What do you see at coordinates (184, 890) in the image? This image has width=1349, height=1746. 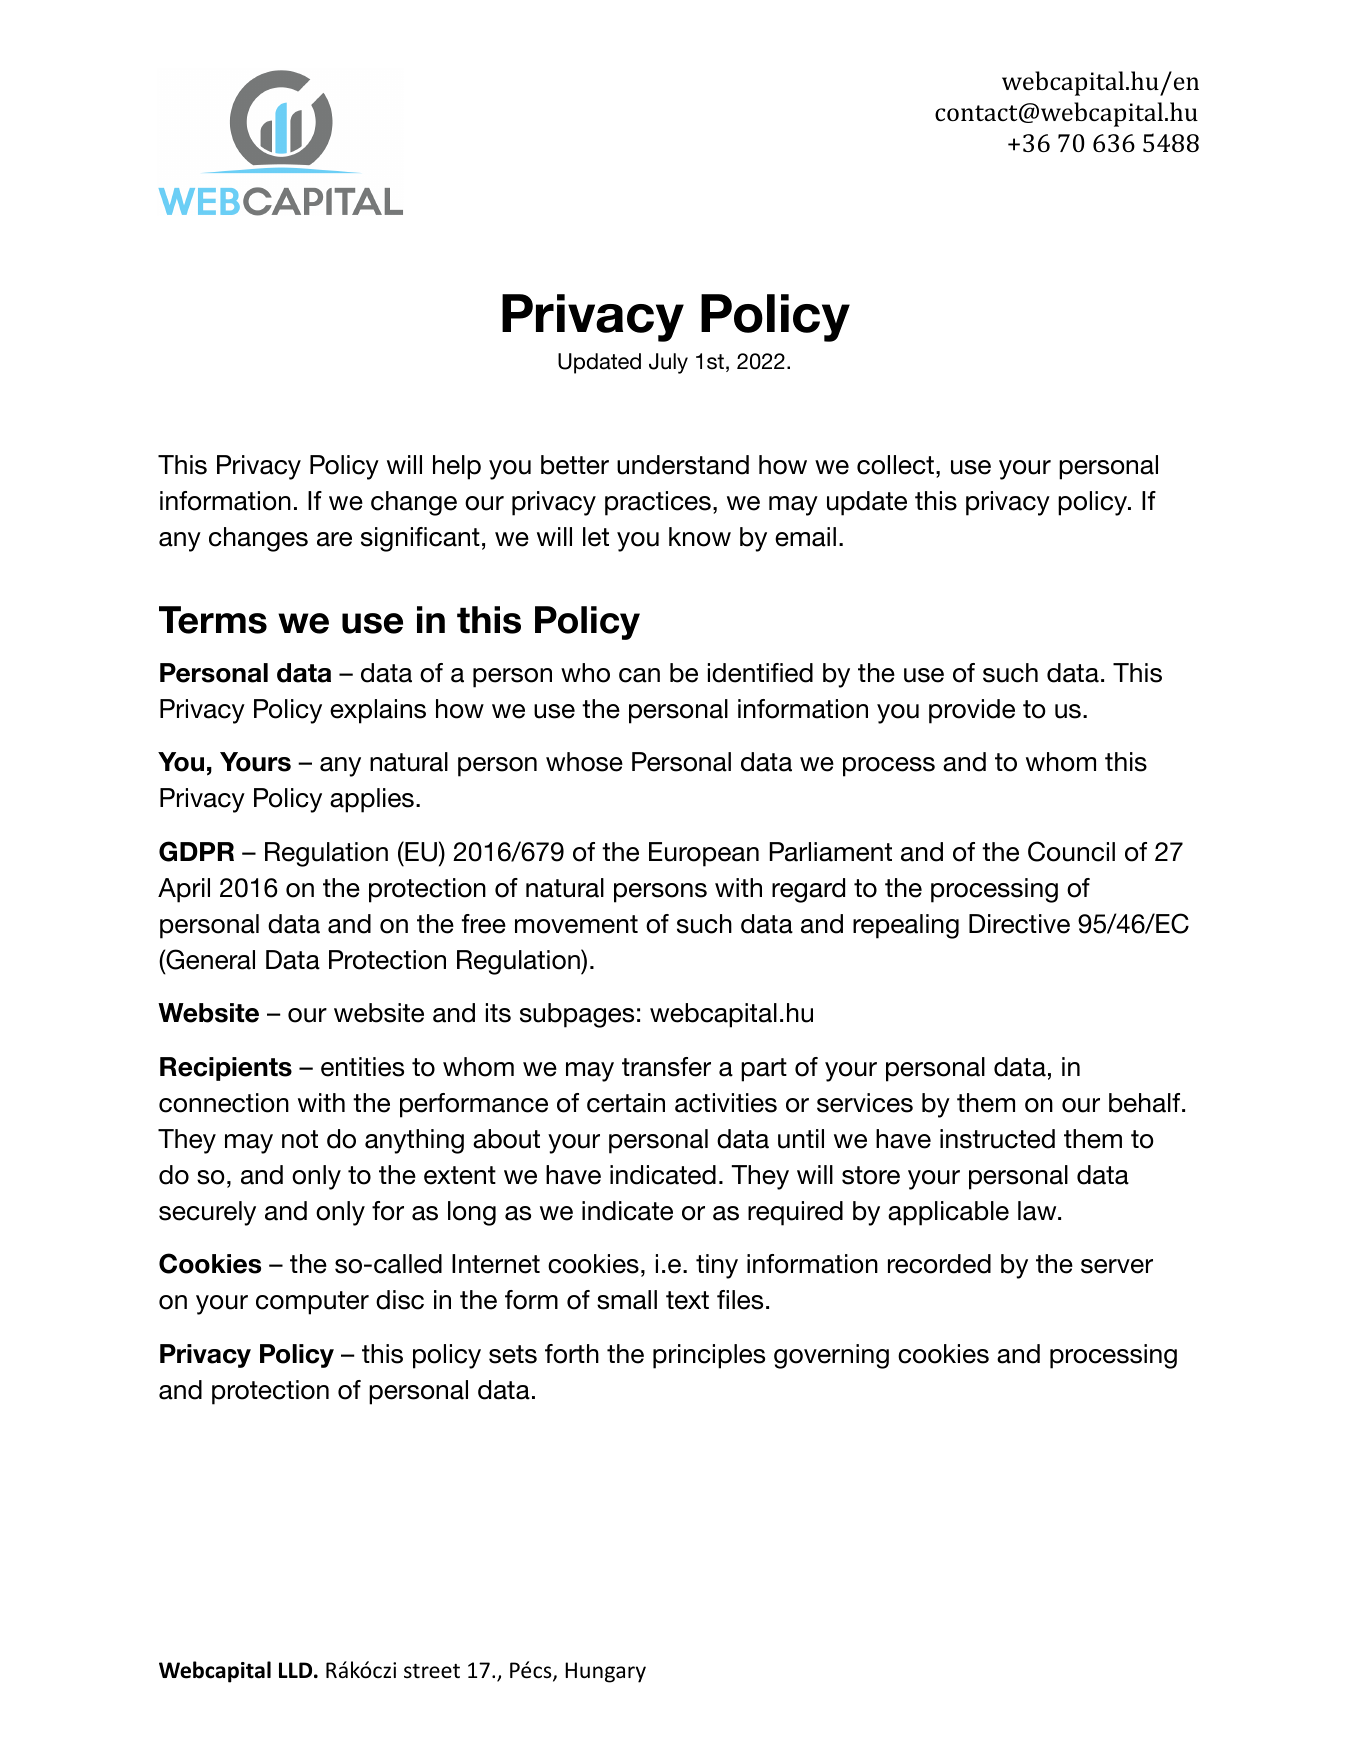 I see `April` at bounding box center [184, 890].
